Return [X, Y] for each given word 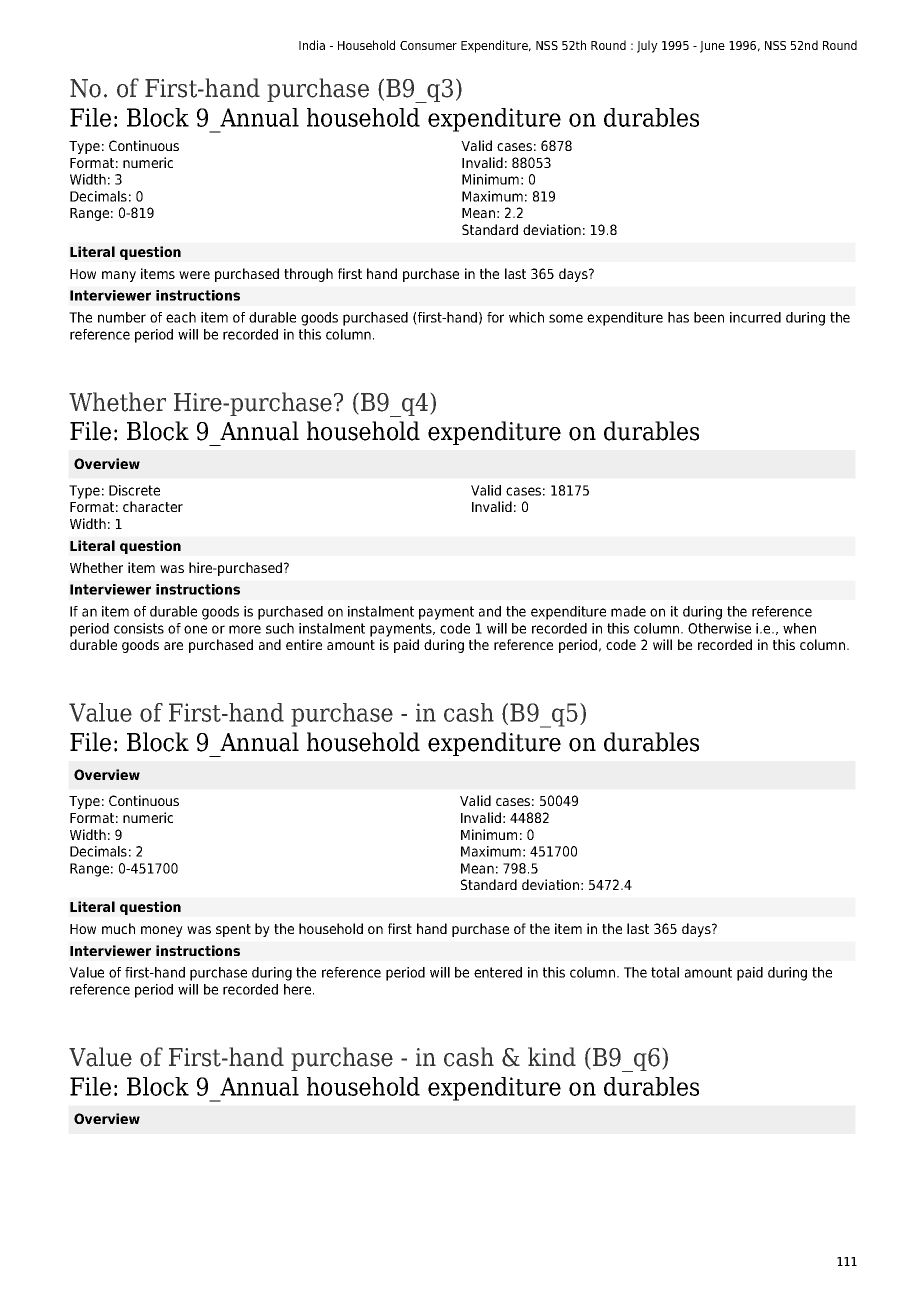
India [312, 45]
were [194, 275]
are [173, 646]
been [709, 317]
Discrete [134, 490]
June [712, 47]
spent [233, 930]
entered [498, 972]
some [566, 318]
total [665, 972]
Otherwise [719, 628]
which [526, 317]
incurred [755, 317]
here [299, 989]
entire [304, 644]
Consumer [428, 45]
